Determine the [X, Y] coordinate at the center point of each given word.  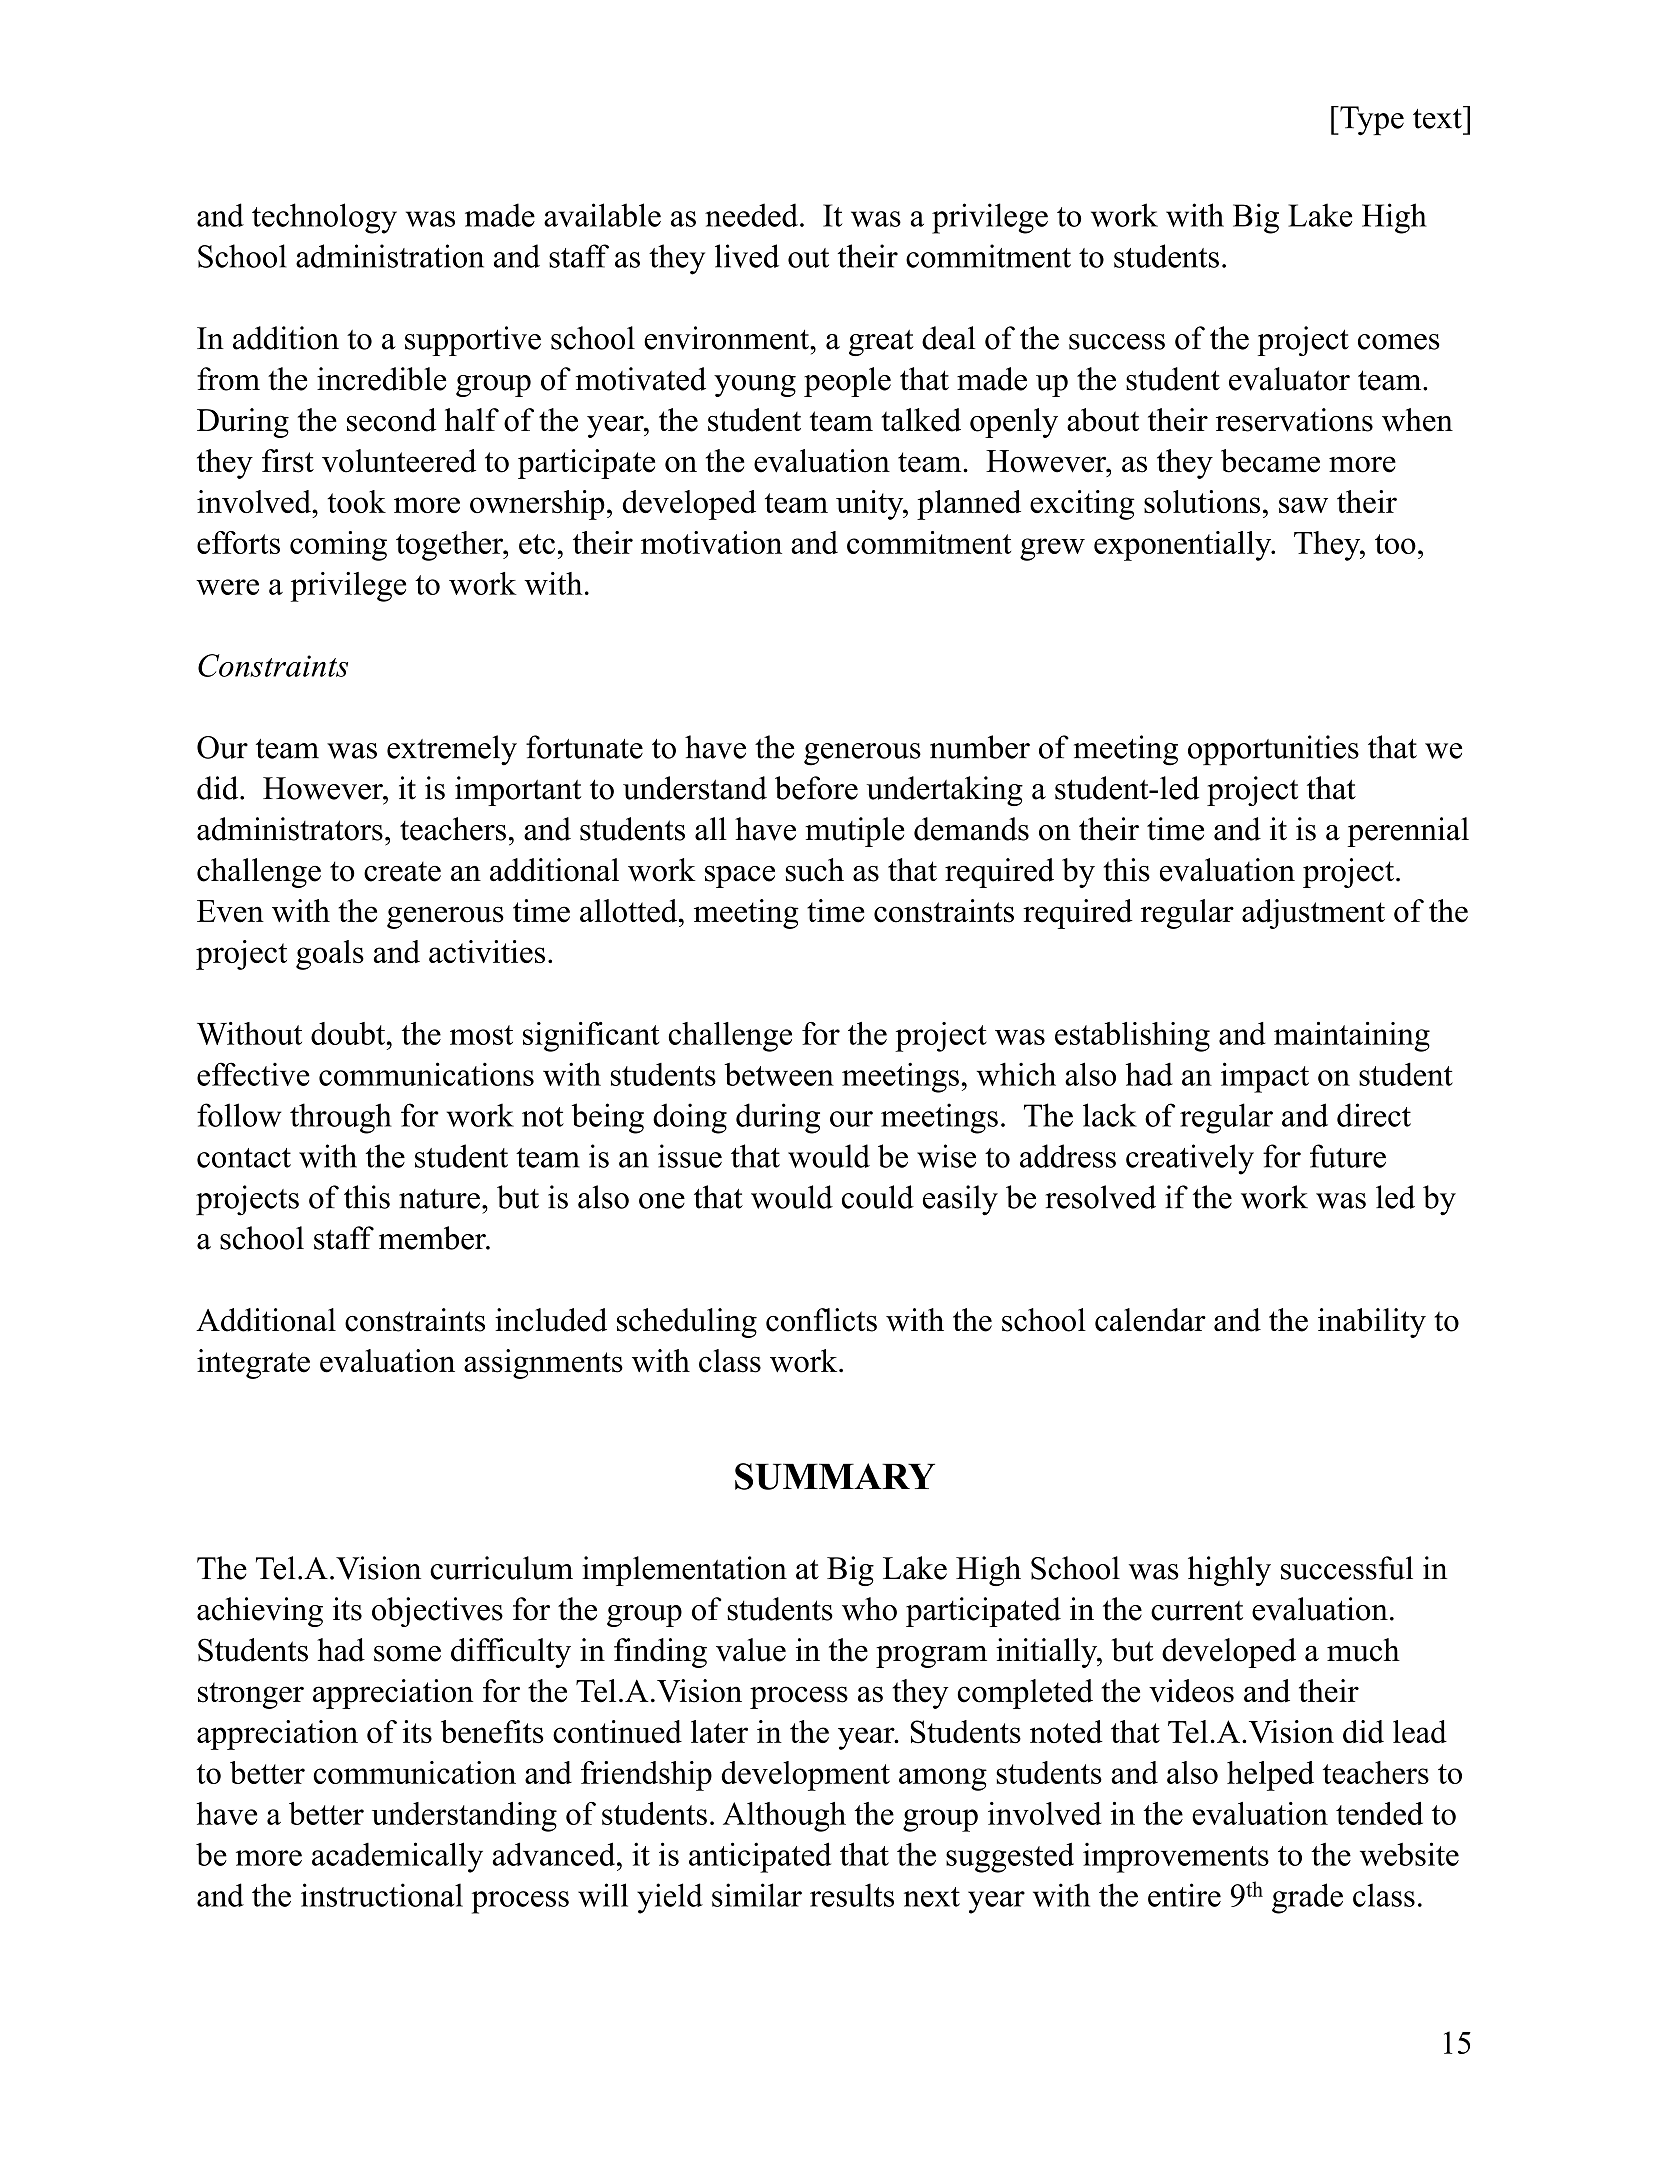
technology [324, 218]
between [779, 1074]
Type [1371, 121]
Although [784, 1817]
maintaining [1352, 1037]
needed [751, 215]
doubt [349, 1033]
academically [397, 1857]
